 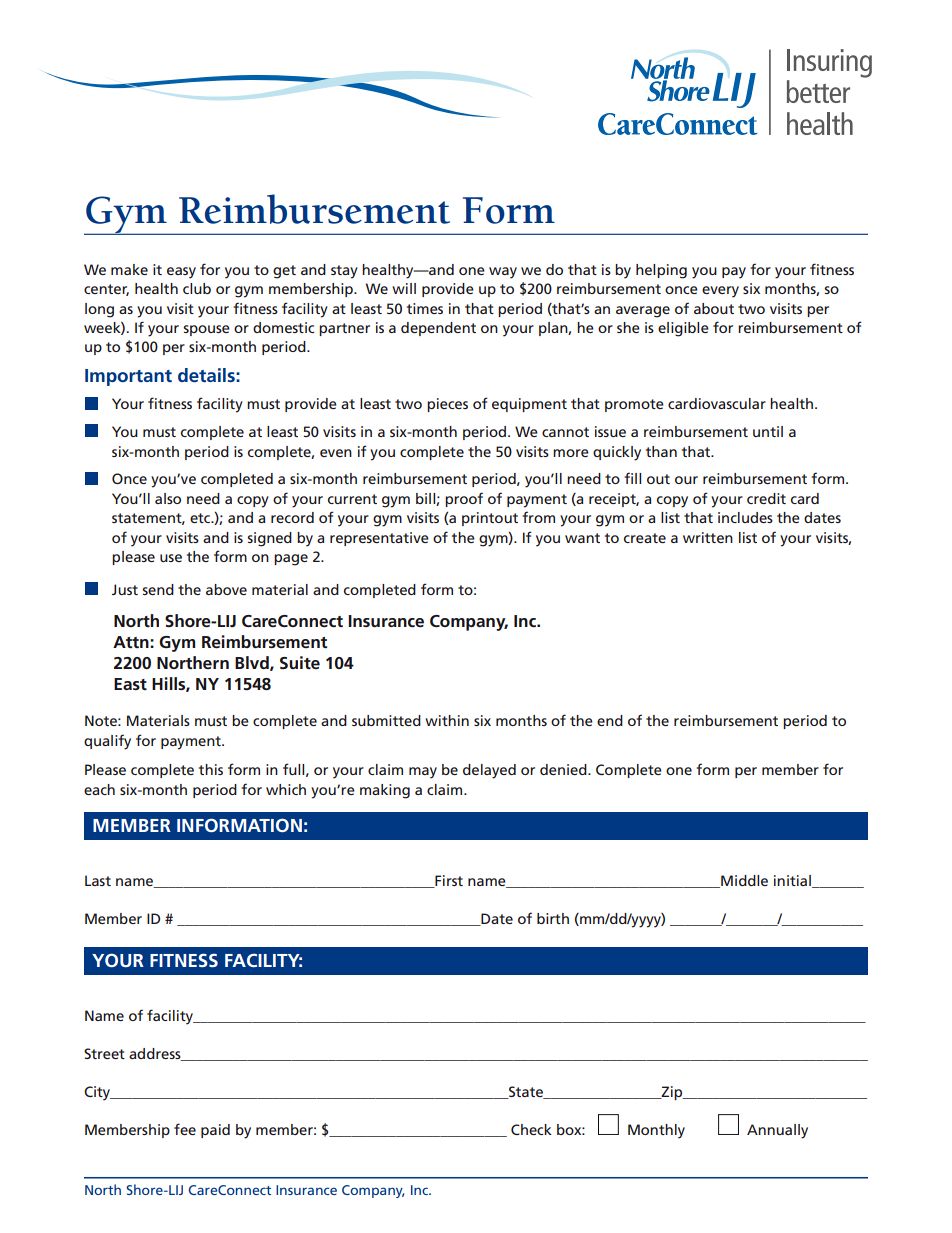 What do you see at coordinates (564, 769) in the image?
I see `denied` at bounding box center [564, 769].
